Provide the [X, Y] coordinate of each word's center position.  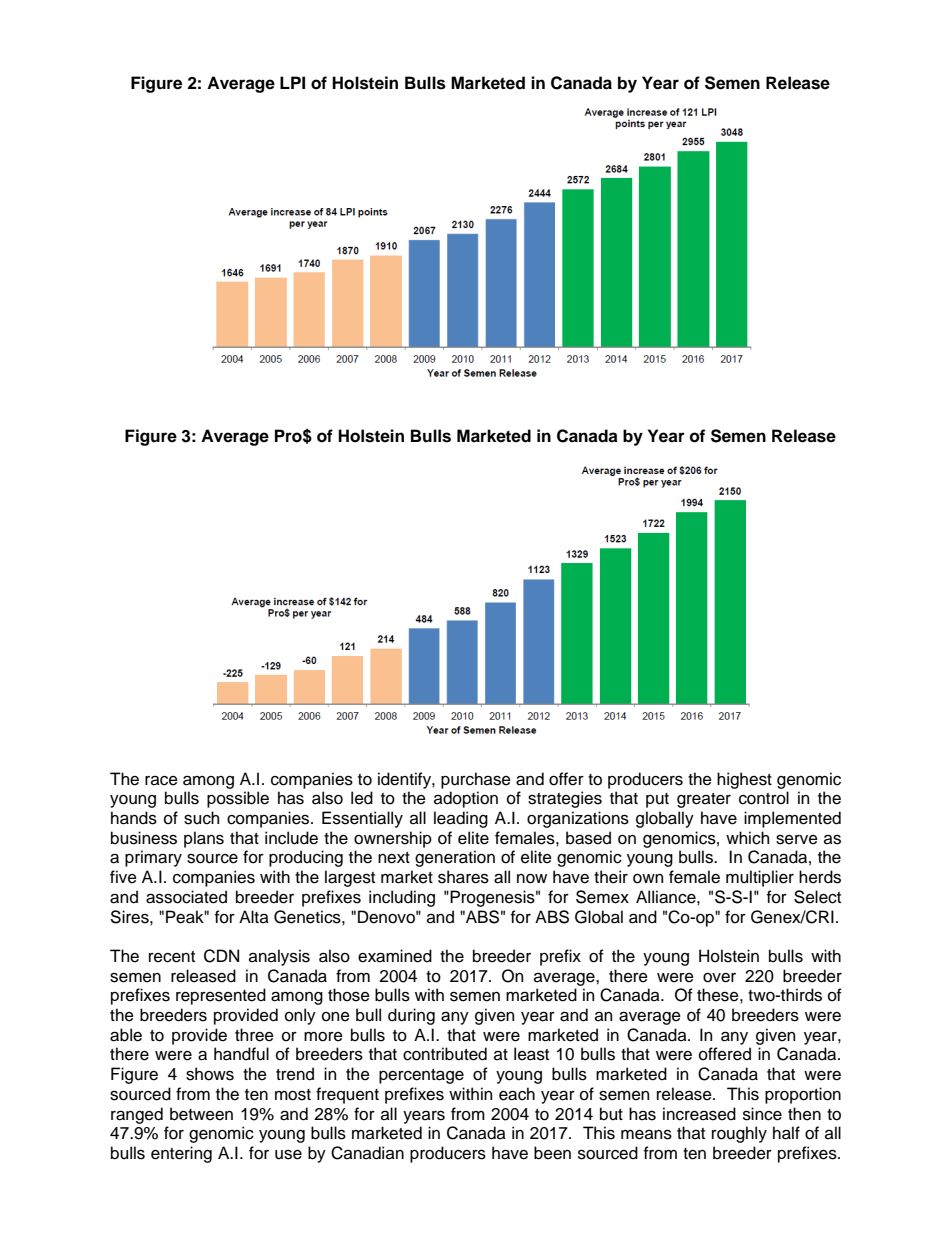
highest [744, 780]
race [161, 781]
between [201, 1114]
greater [704, 800]
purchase [476, 780]
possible [238, 799]
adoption [466, 799]
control [764, 798]
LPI [292, 82]
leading [461, 819]
